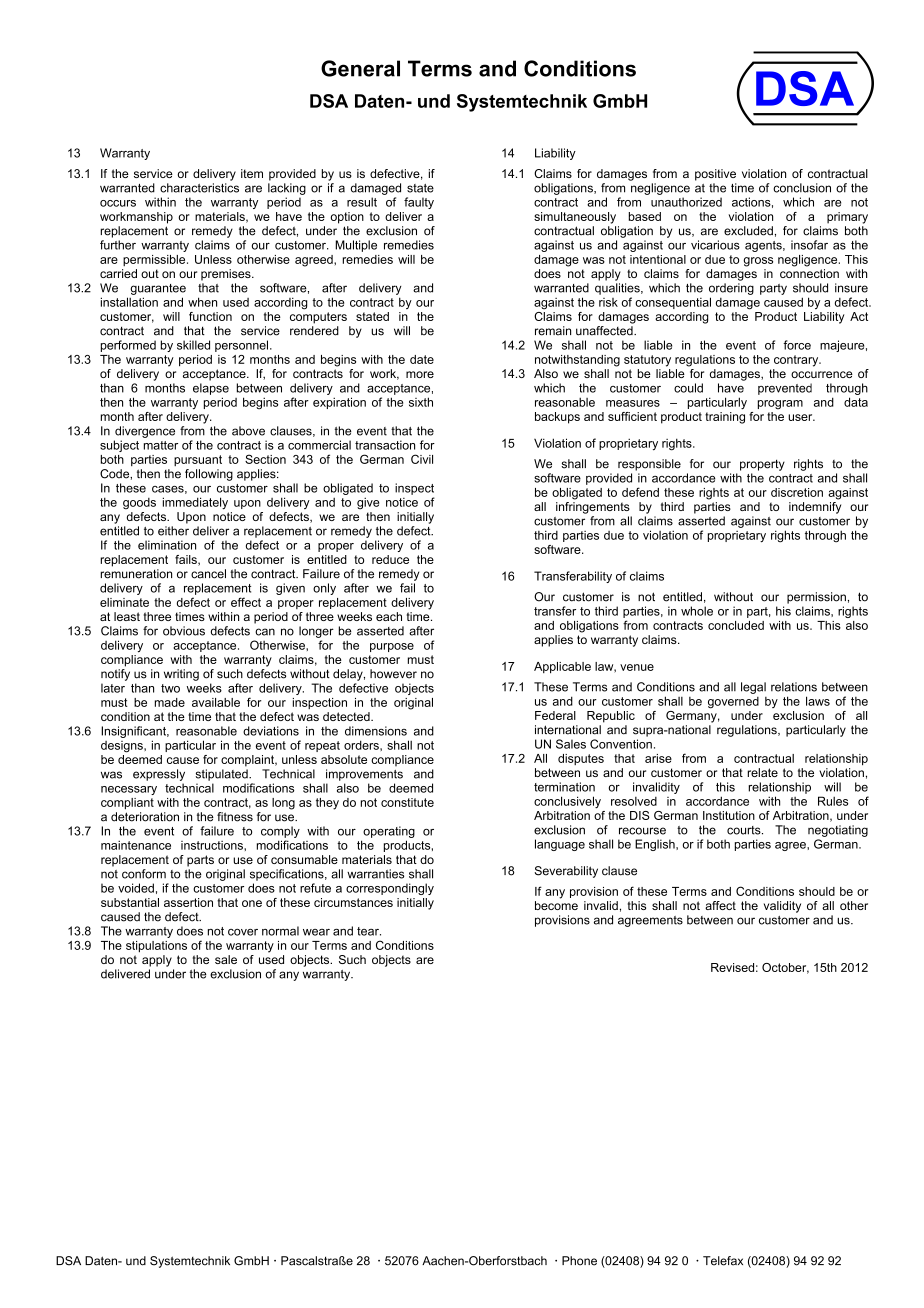 The image size is (924, 1308). Describe the element at coordinates (562, 668) in the page. I see `Applicable` at that location.
